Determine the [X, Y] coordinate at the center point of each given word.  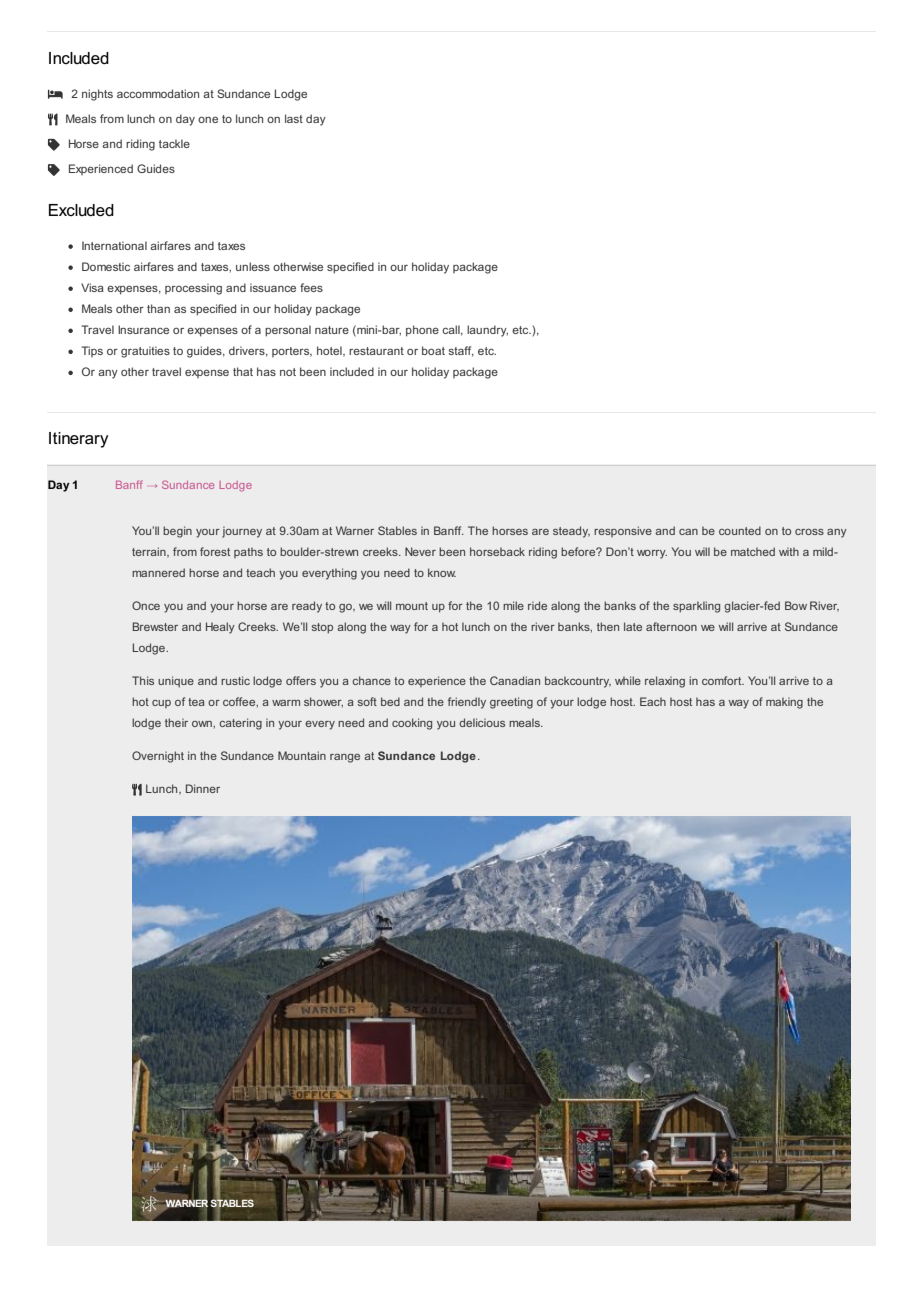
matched [753, 551]
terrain [150, 552]
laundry [487, 331]
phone [422, 331]
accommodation [158, 93]
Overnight [158, 757]
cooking [412, 724]
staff [461, 351]
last [294, 118]
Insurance [143, 329]
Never [420, 551]
